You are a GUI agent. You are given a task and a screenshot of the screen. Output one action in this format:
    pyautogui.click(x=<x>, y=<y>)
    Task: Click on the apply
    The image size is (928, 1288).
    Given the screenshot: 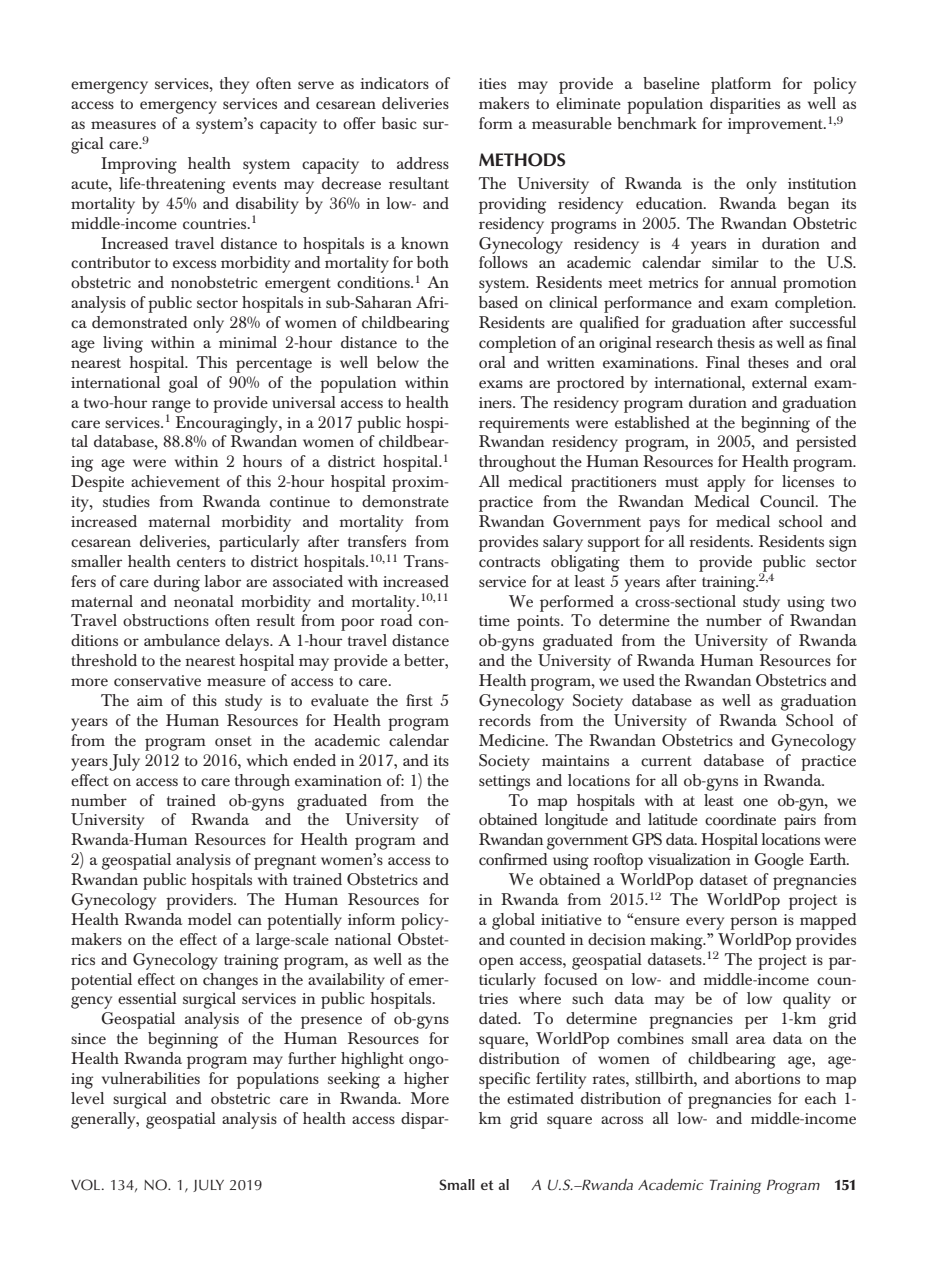 What is the action you would take?
    pyautogui.click(x=726, y=483)
